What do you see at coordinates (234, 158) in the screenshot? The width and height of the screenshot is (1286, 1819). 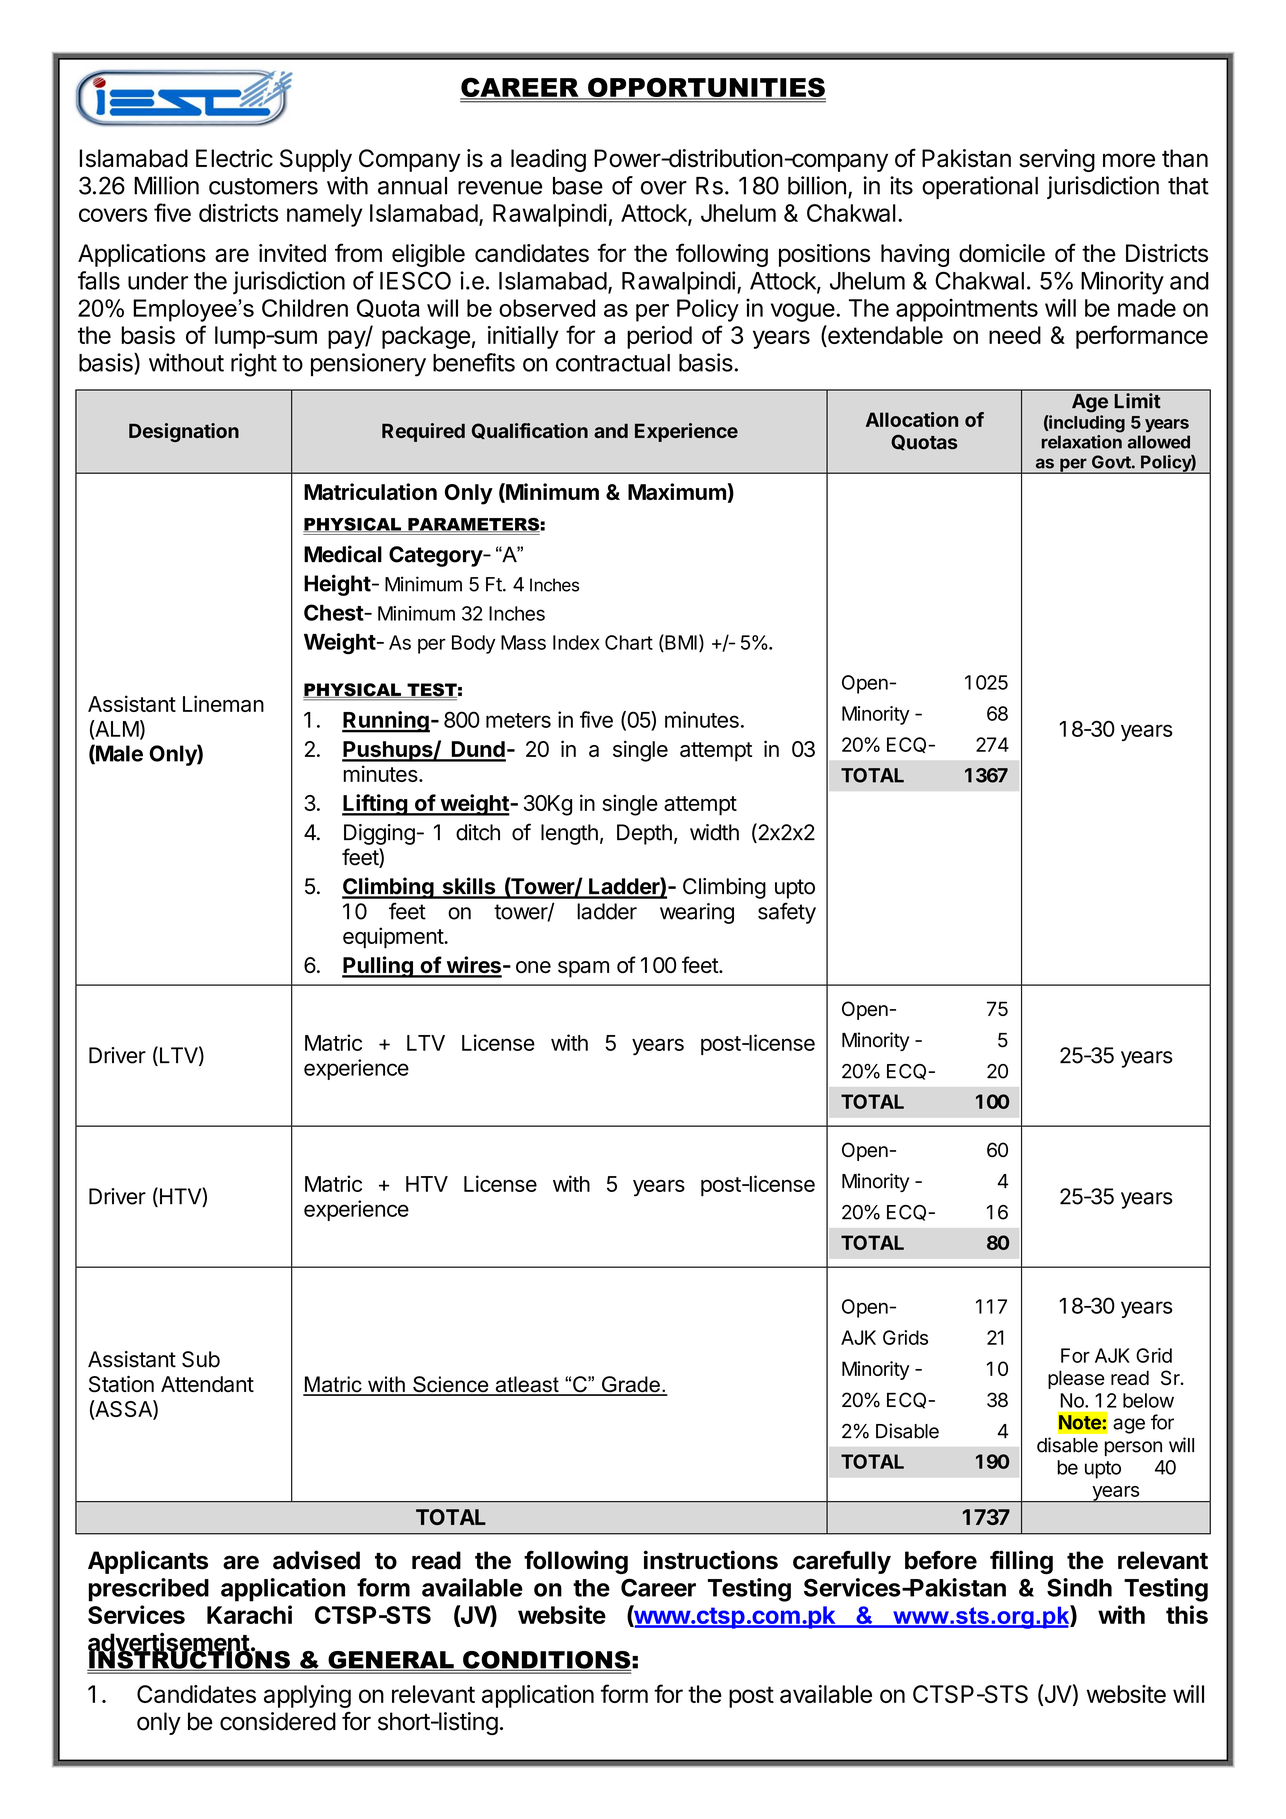 I see `Electric` at bounding box center [234, 158].
